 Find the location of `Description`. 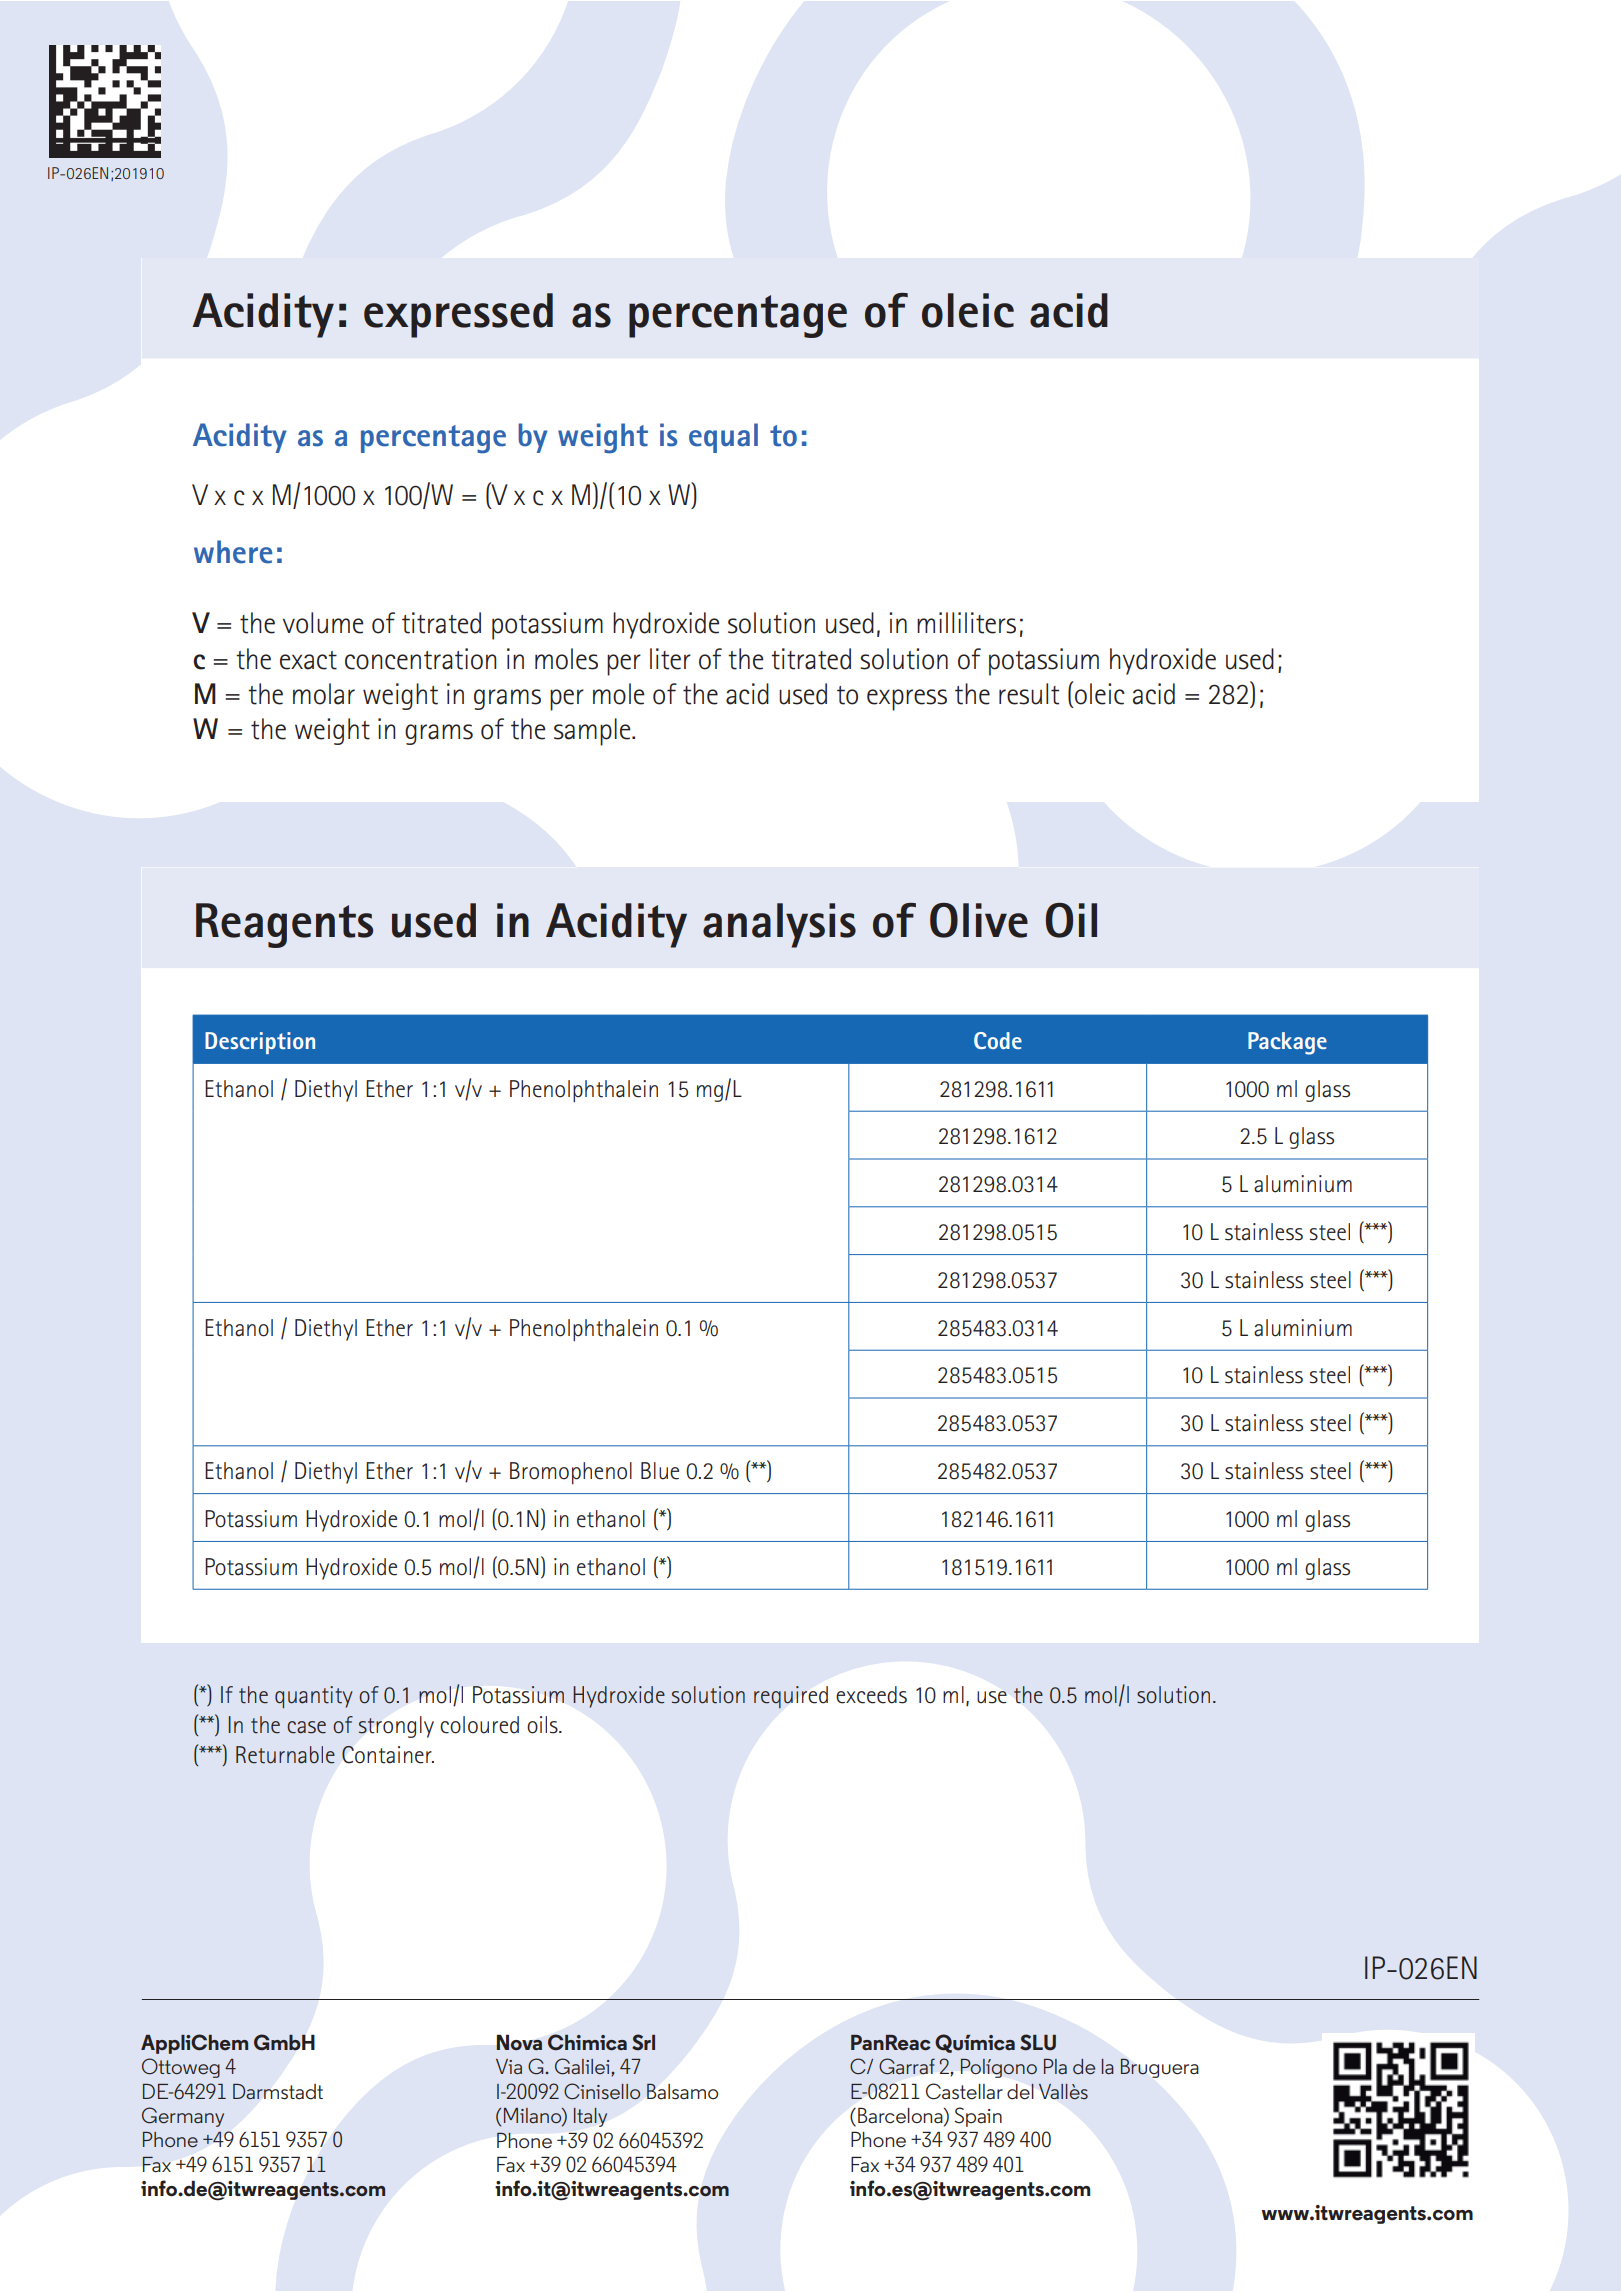

Description is located at coordinates (260, 1043).
